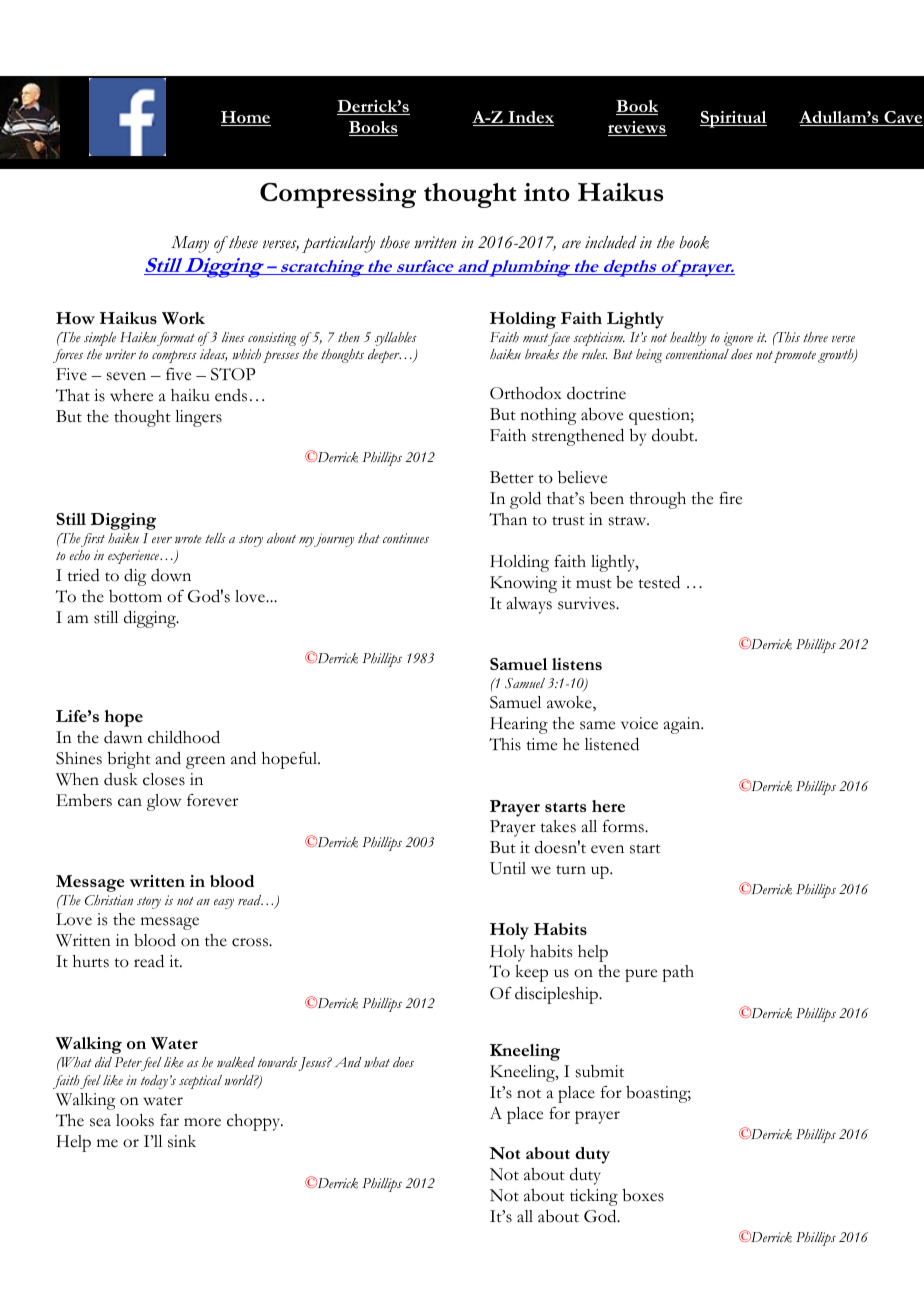 This screenshot has height=1308, width=924. What do you see at coordinates (246, 118) in the screenshot?
I see `Home` at bounding box center [246, 118].
